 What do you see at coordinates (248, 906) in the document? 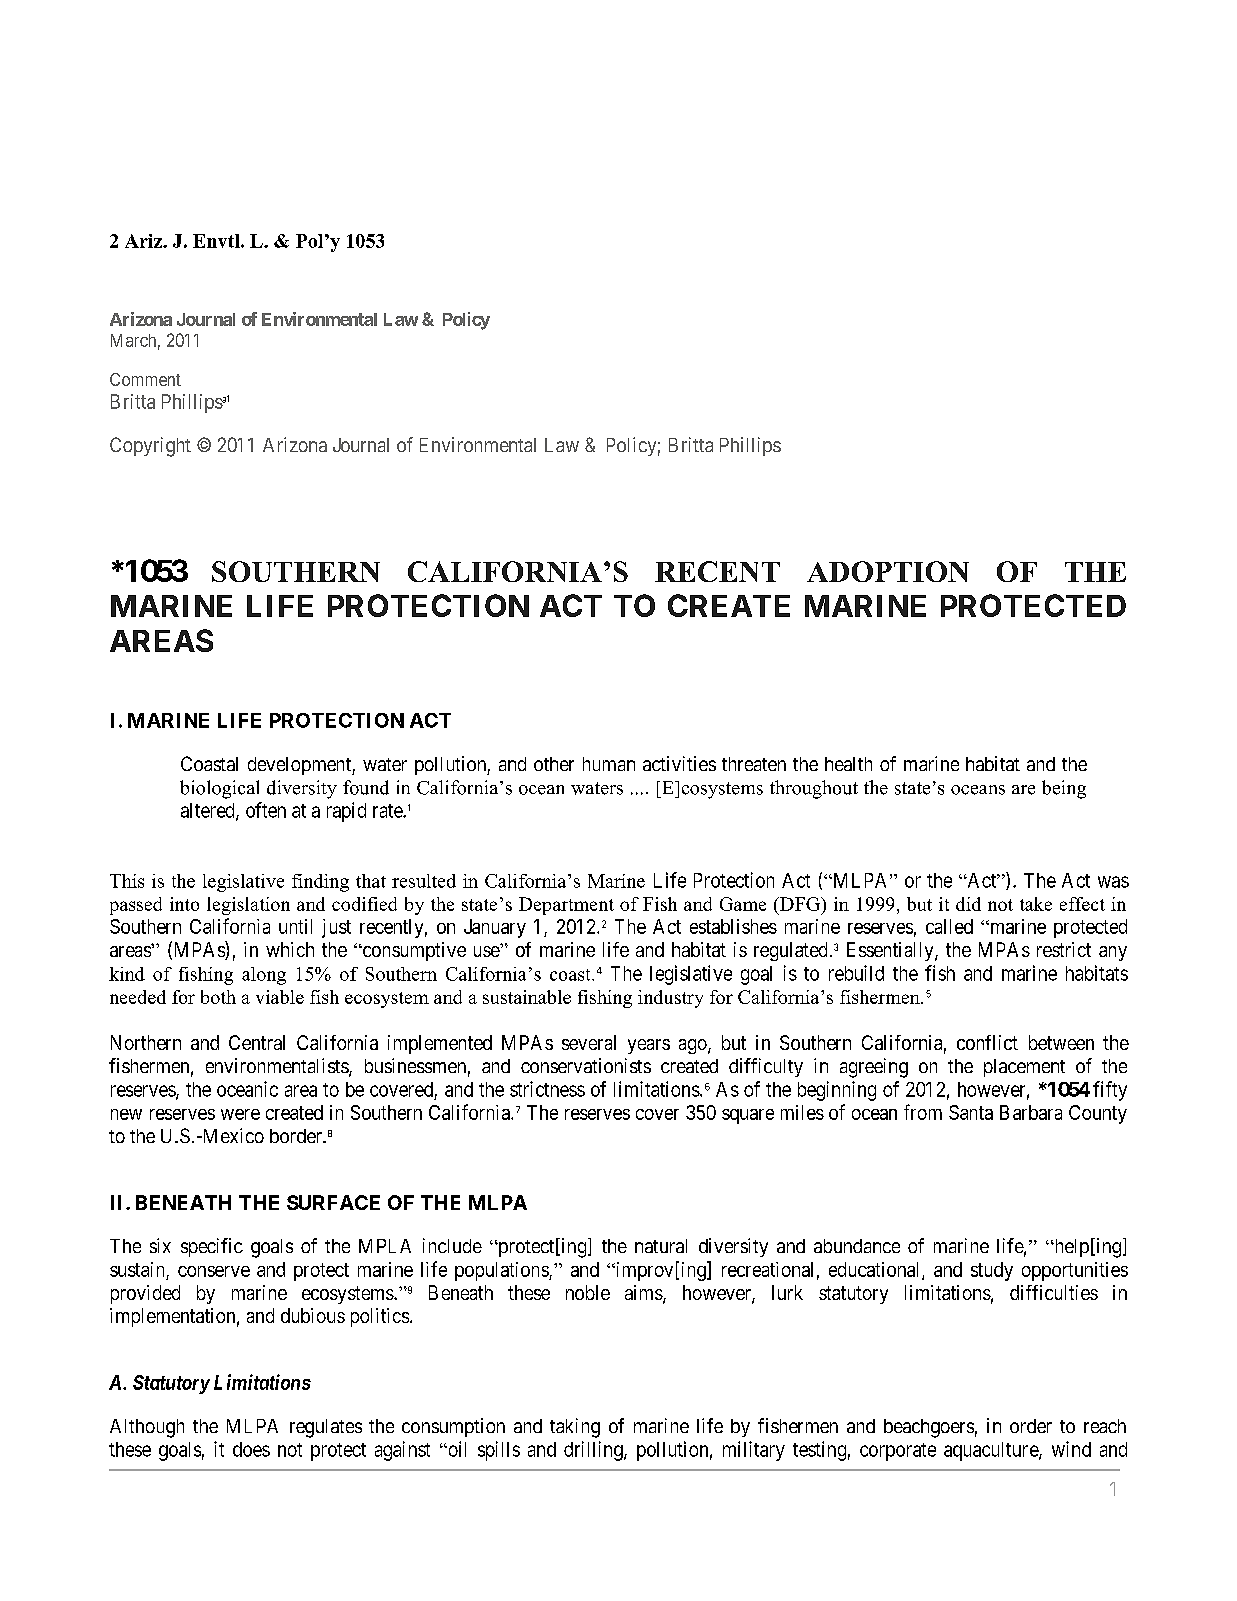
I see `legislation` at bounding box center [248, 906].
